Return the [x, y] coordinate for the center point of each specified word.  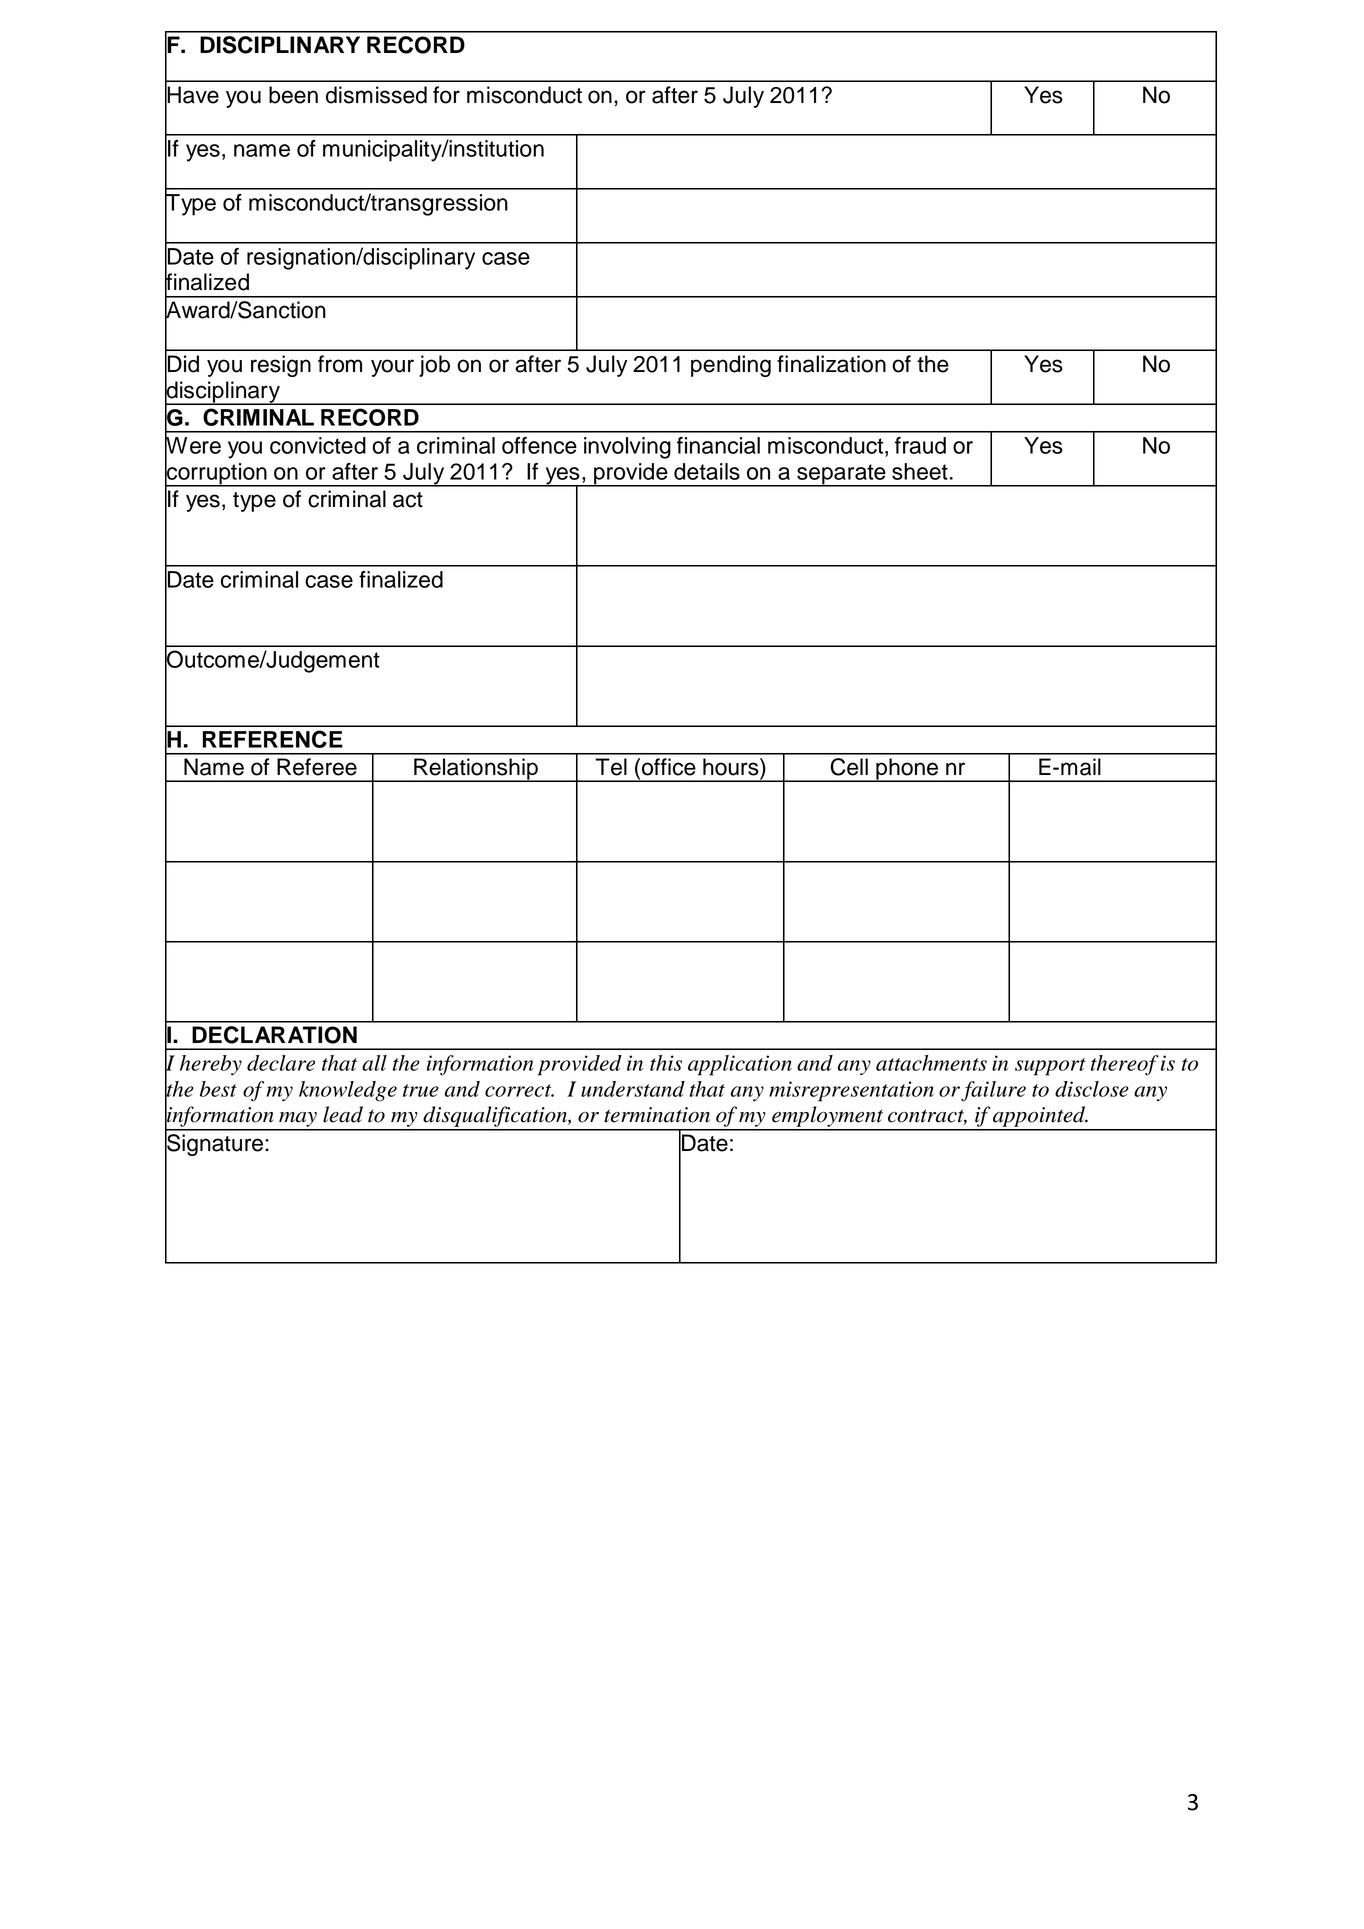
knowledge [348, 1091]
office [669, 767]
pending [731, 366]
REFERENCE [273, 739]
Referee [317, 767]
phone [907, 770]
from [340, 364]
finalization [831, 364]
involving [627, 448]
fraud [920, 445]
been [293, 95]
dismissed [376, 95]
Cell [849, 767]
